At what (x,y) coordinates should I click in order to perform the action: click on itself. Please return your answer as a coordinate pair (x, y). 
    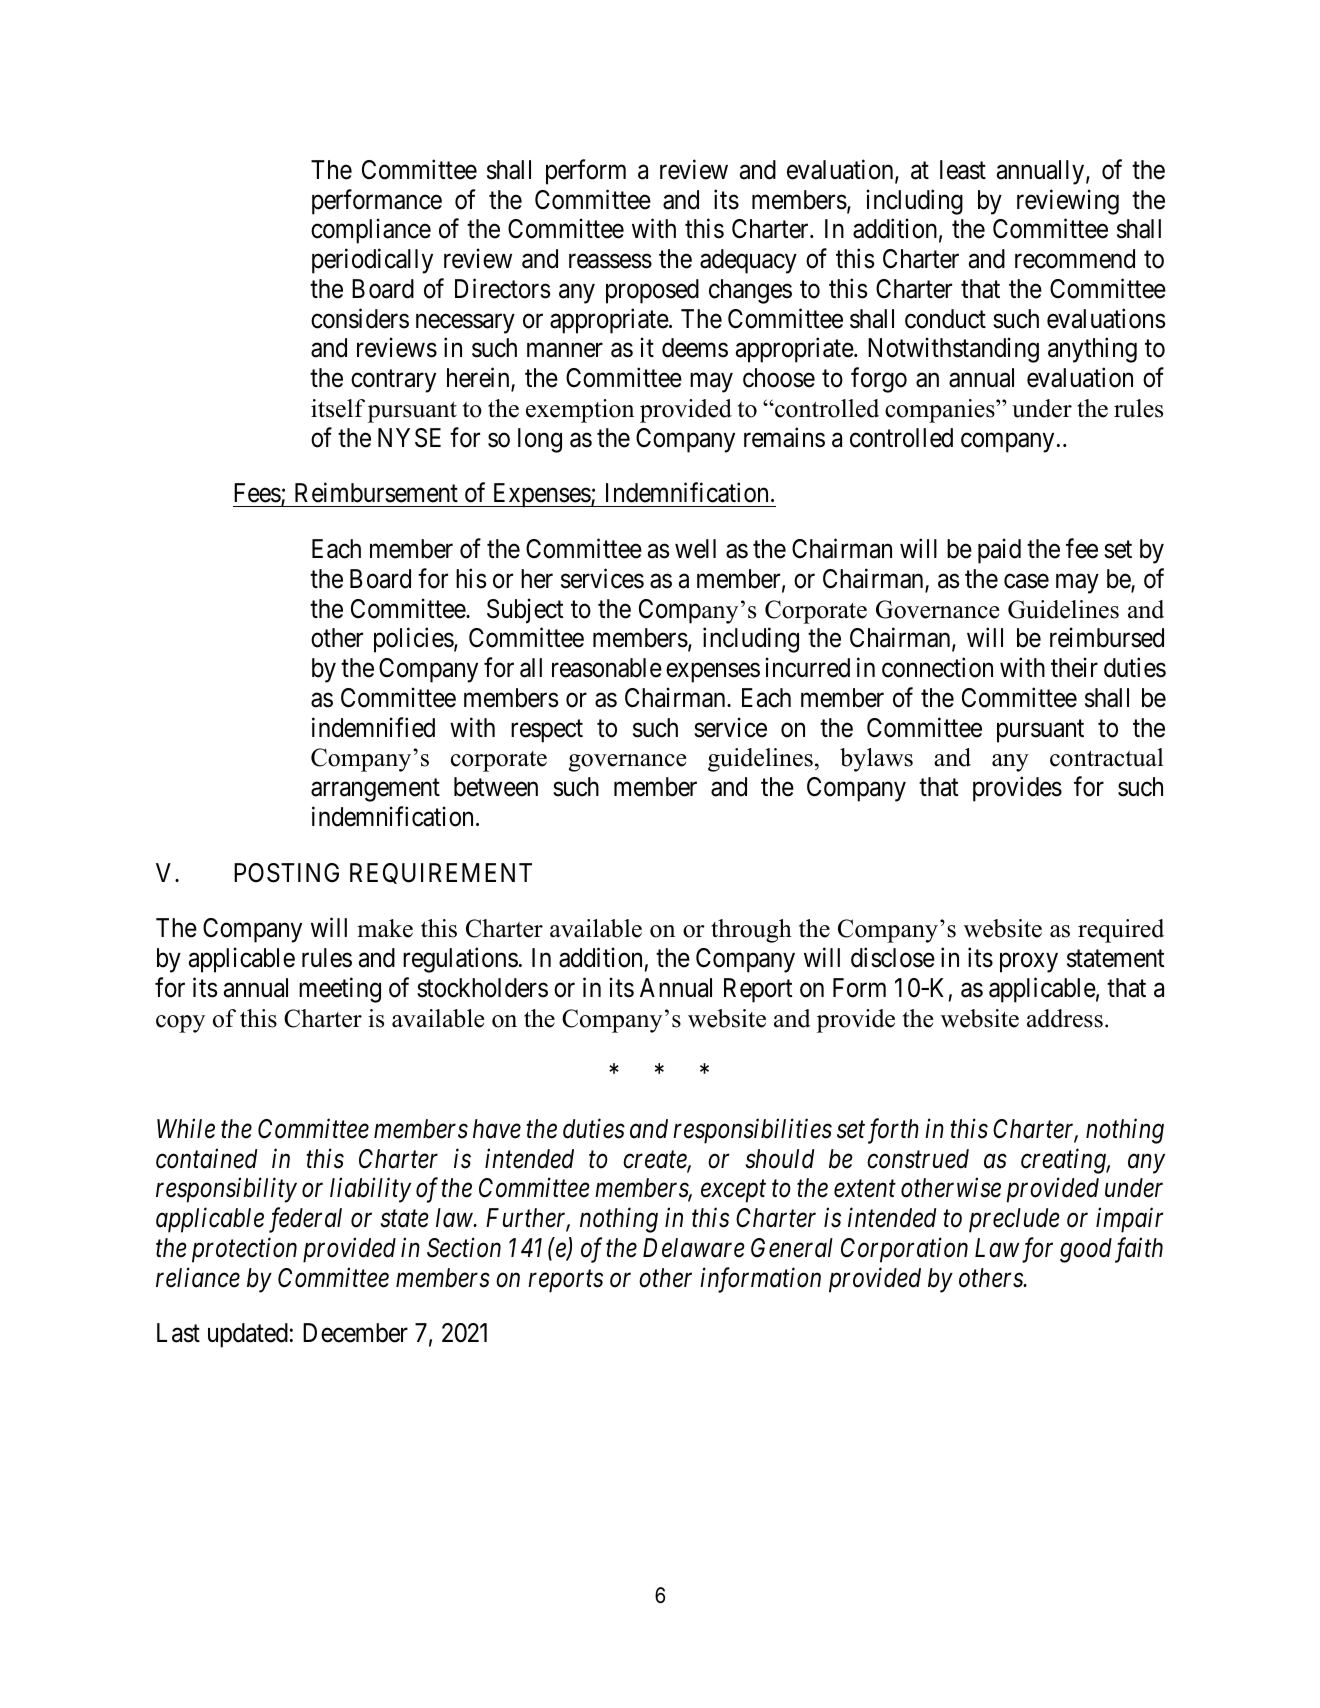
    Looking at the image, I should click on (338, 408).
